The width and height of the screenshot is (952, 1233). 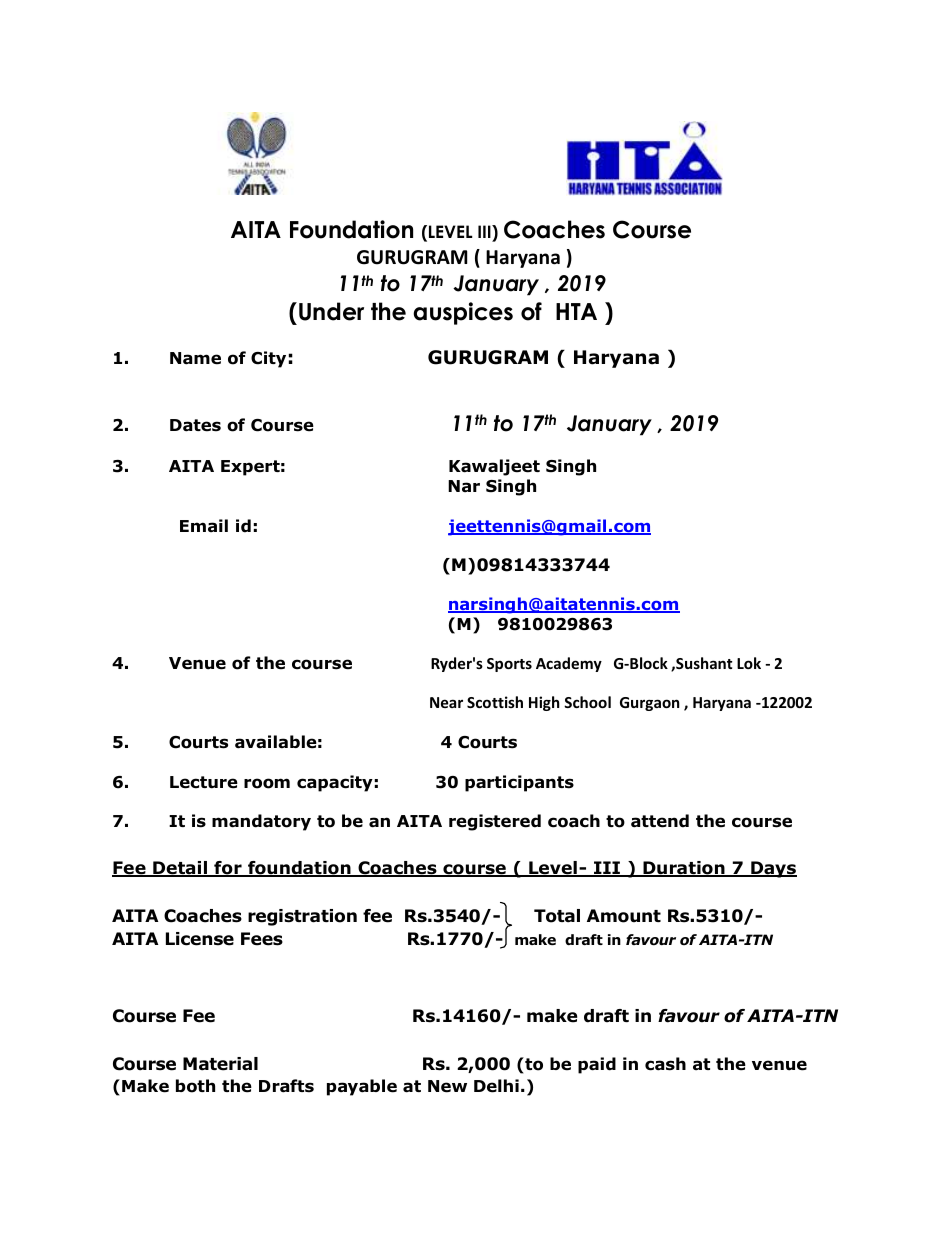 I want to click on cash, so click(x=665, y=1064).
